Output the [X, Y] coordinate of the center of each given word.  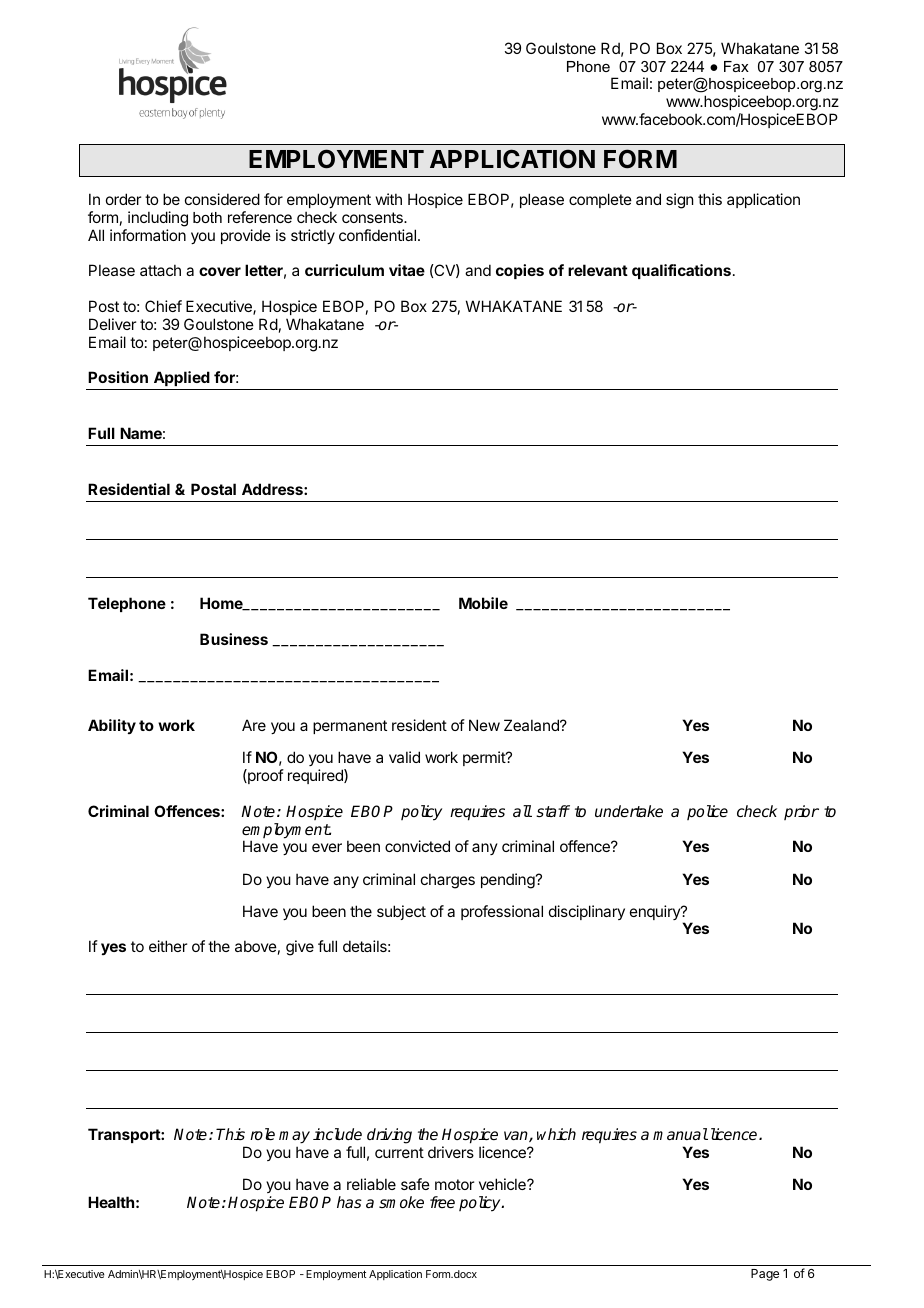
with [389, 199]
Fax [736, 66]
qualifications [681, 271]
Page [765, 1275]
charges [448, 881]
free [442, 1202]
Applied [181, 380]
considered [222, 199]
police [707, 812]
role [262, 1134]
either [168, 946]
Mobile [483, 603]
